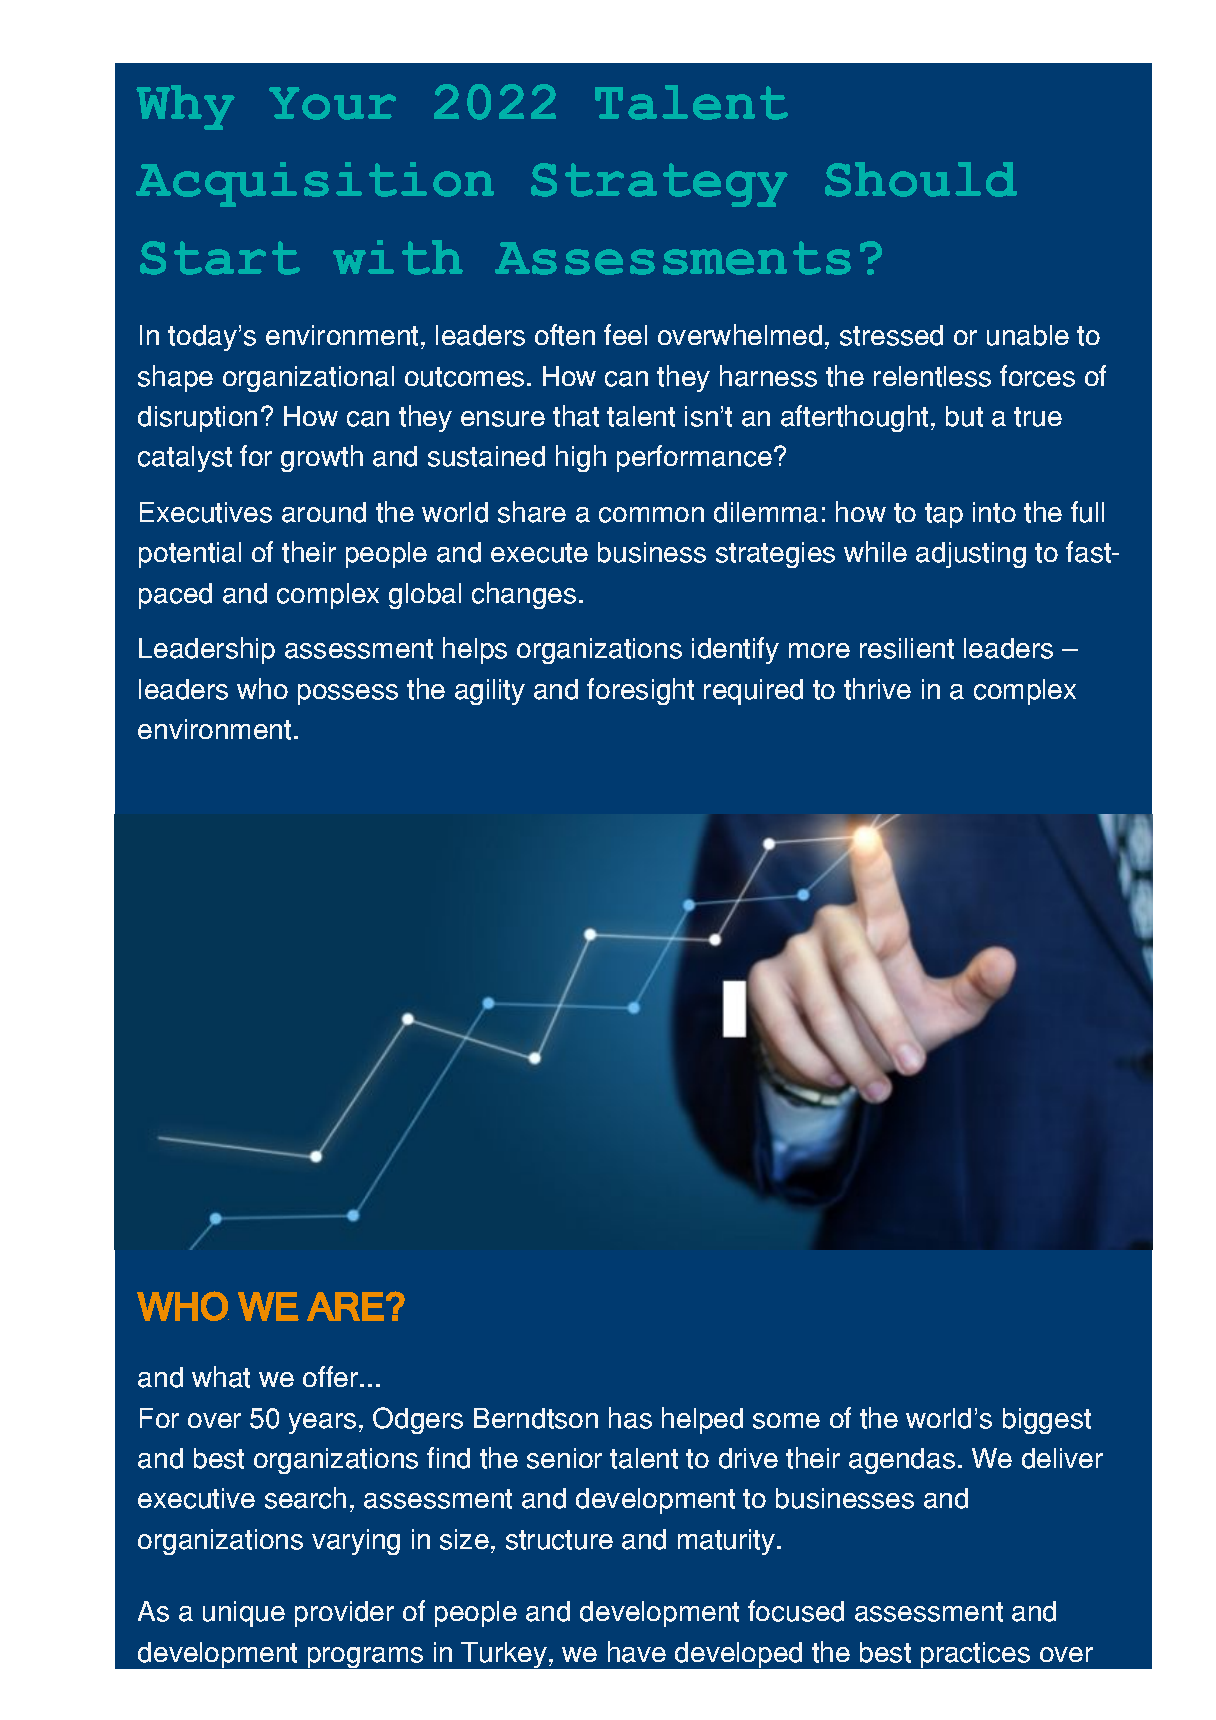 The width and height of the screenshot is (1216, 1720). Describe the element at coordinates (315, 184) in the screenshot. I see `Acquisition` at that location.
